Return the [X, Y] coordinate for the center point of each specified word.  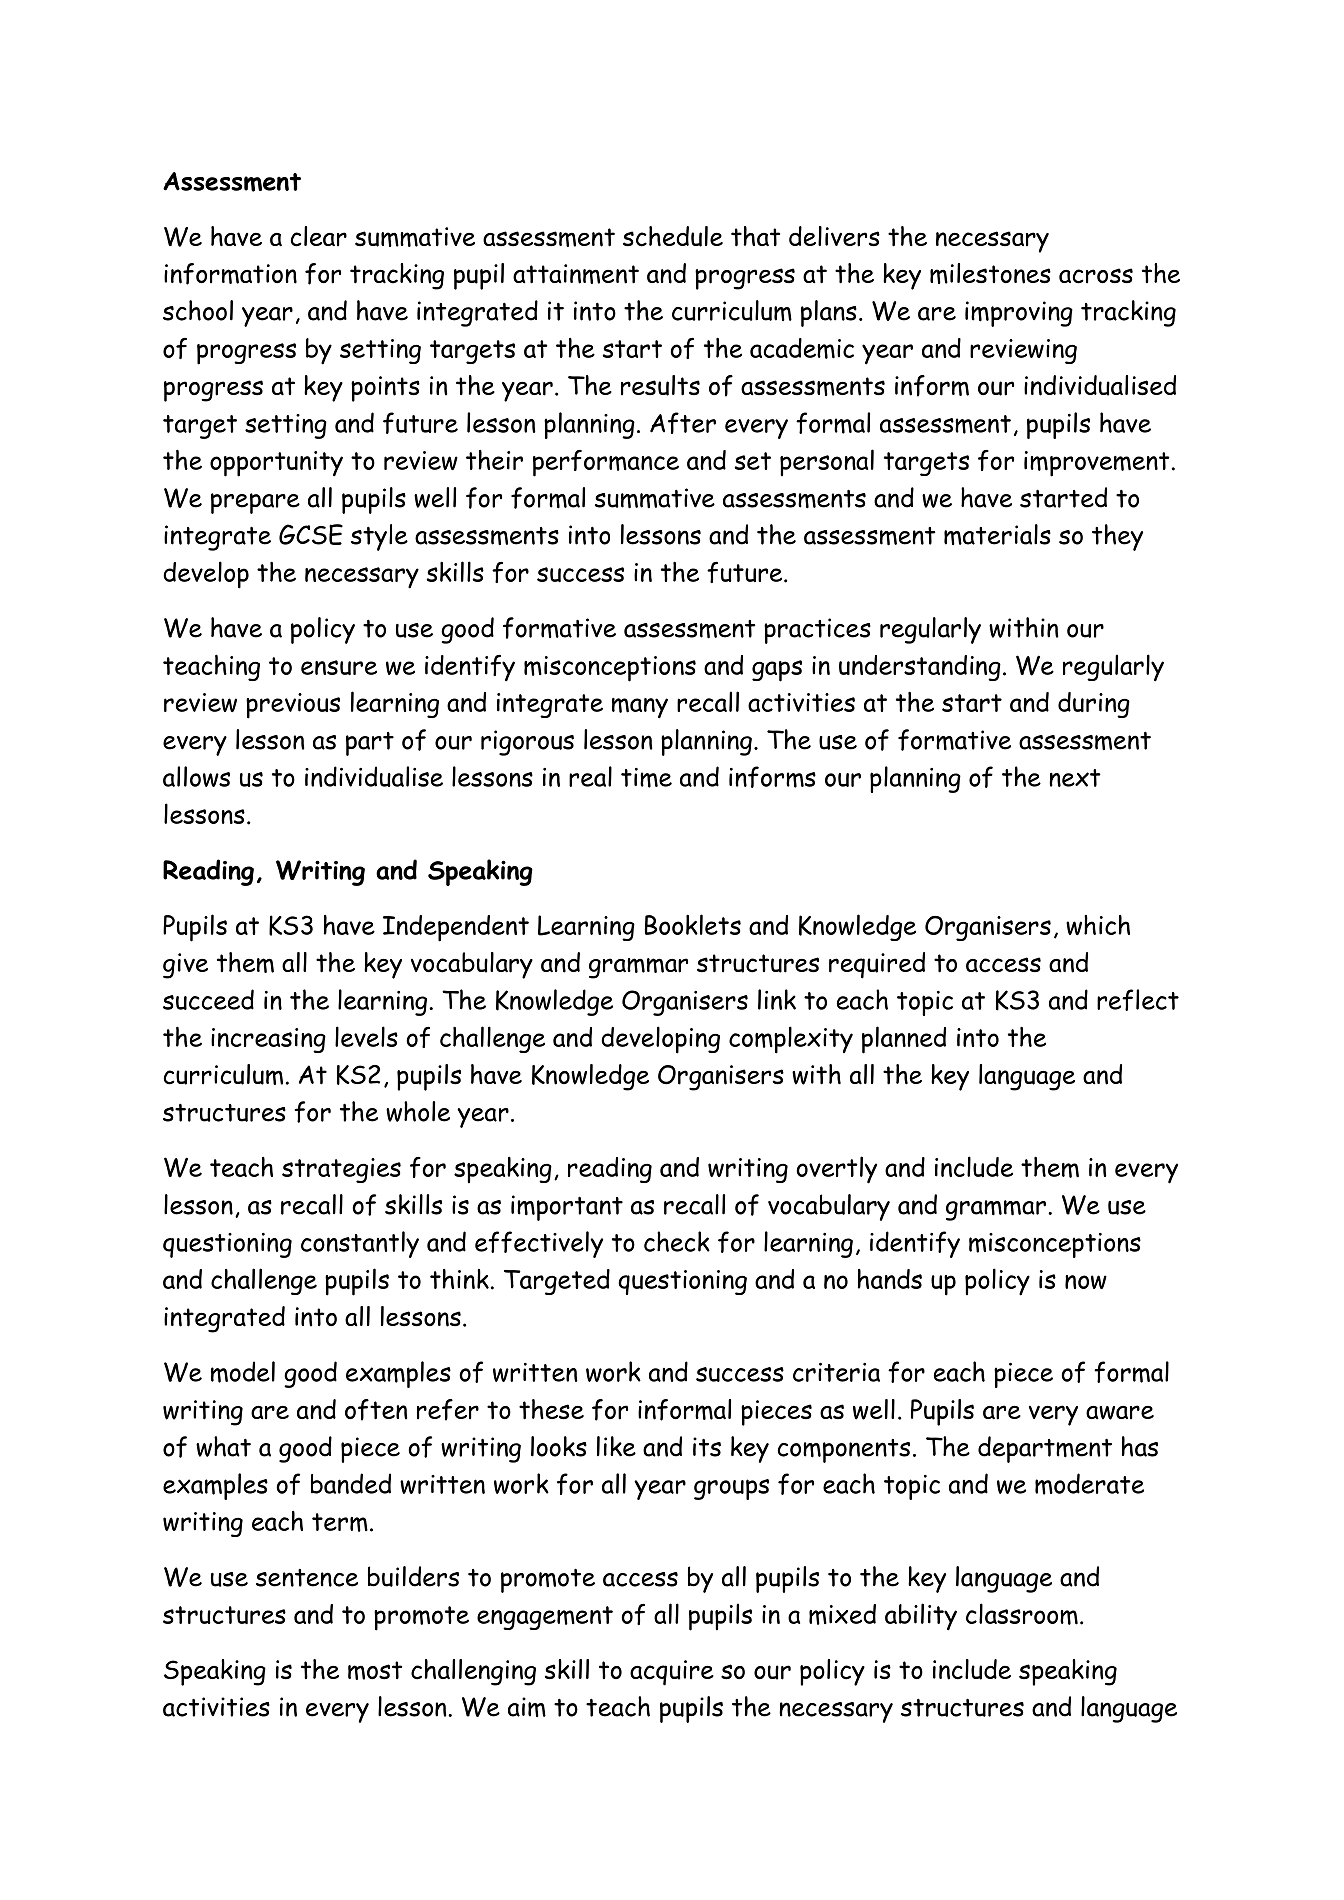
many [640, 708]
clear [318, 236]
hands [890, 1279]
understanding [920, 668]
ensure [339, 667]
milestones [990, 273]
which [1098, 925]
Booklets [693, 924]
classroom [1022, 1614]
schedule [673, 236]
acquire [672, 1673]
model [243, 1372]
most [375, 1670]
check [677, 1241]
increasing [268, 1040]
